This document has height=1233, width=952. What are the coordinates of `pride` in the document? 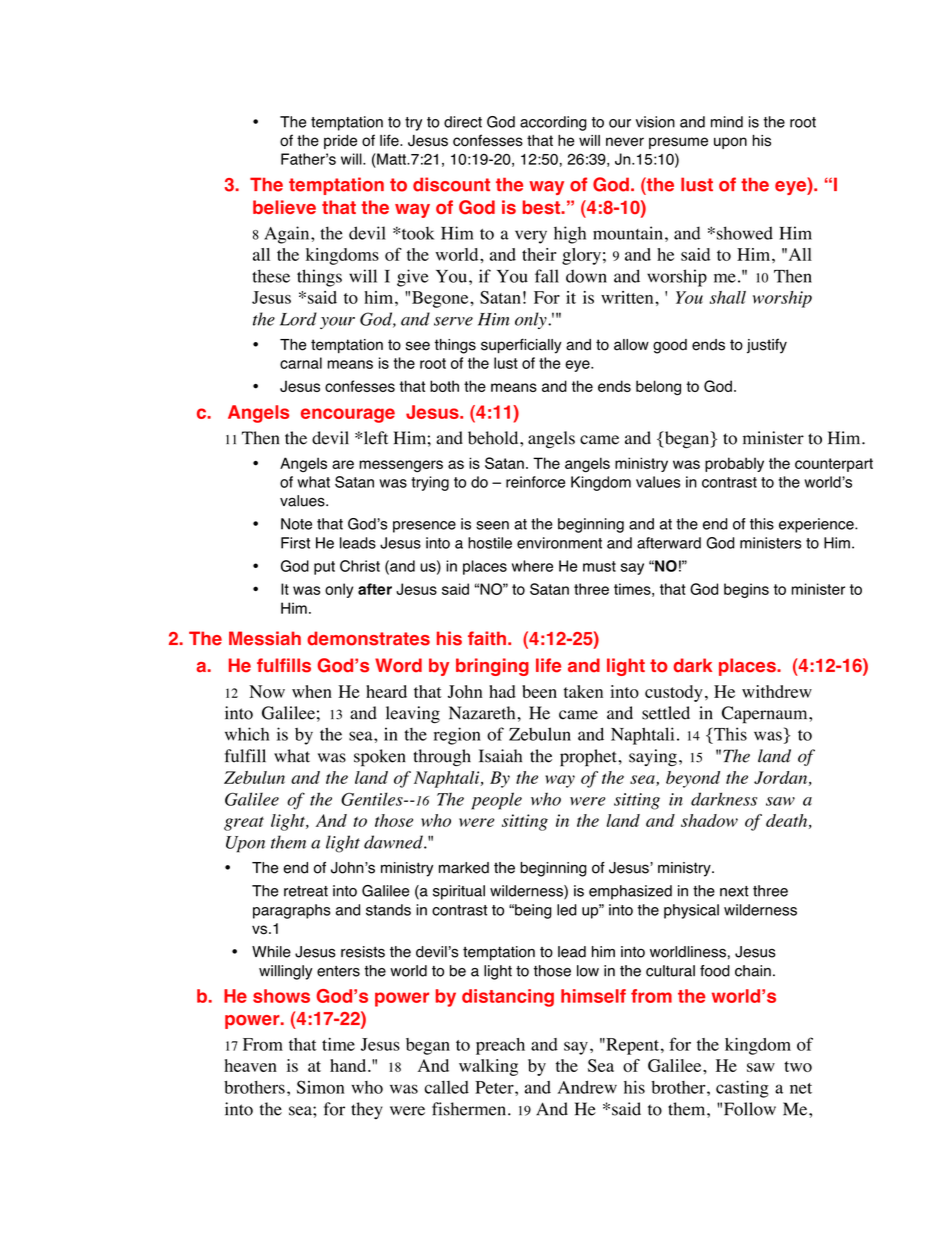 It's located at (340, 142).
